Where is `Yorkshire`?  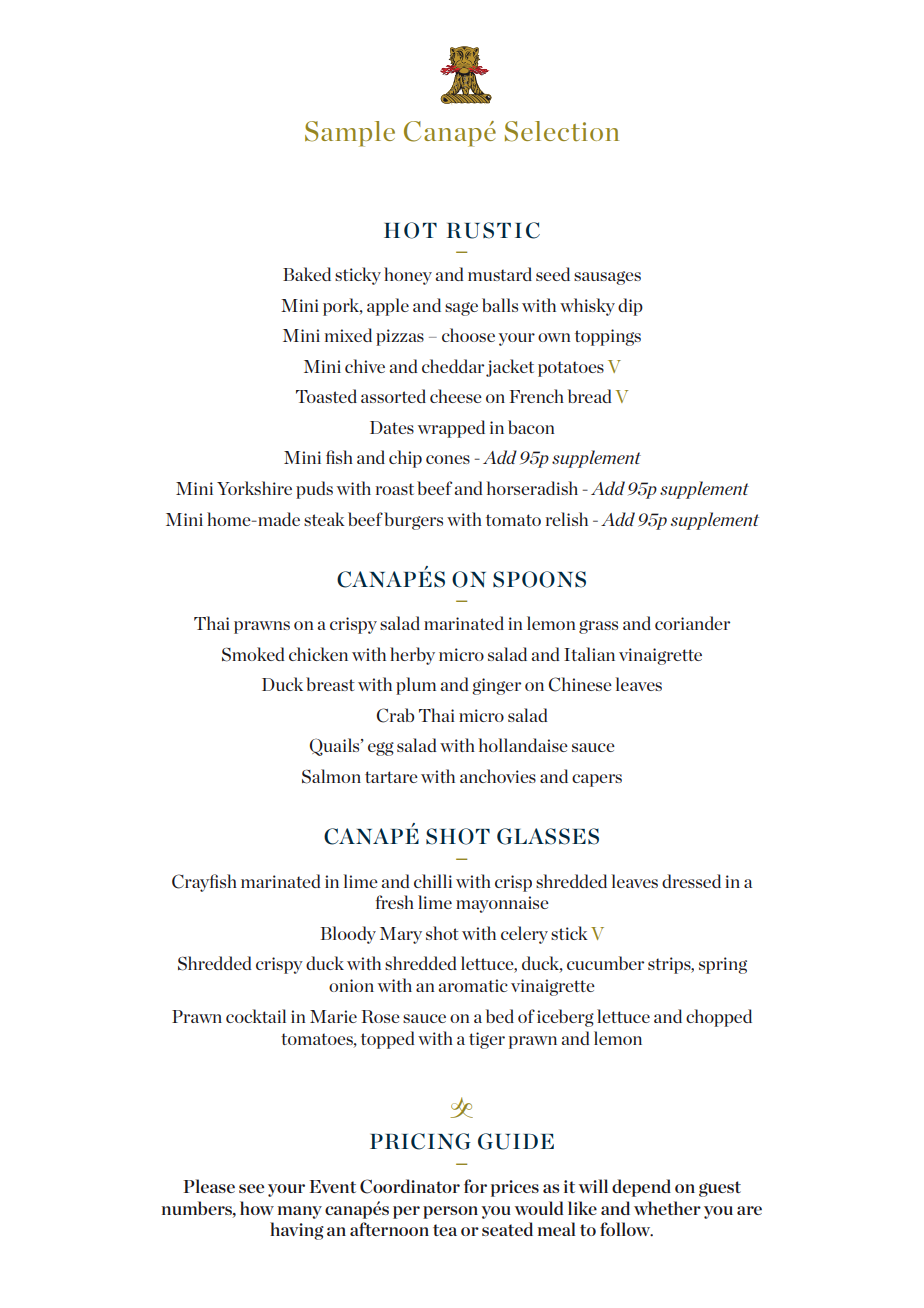
Yorkshire is located at coordinates (254, 488).
